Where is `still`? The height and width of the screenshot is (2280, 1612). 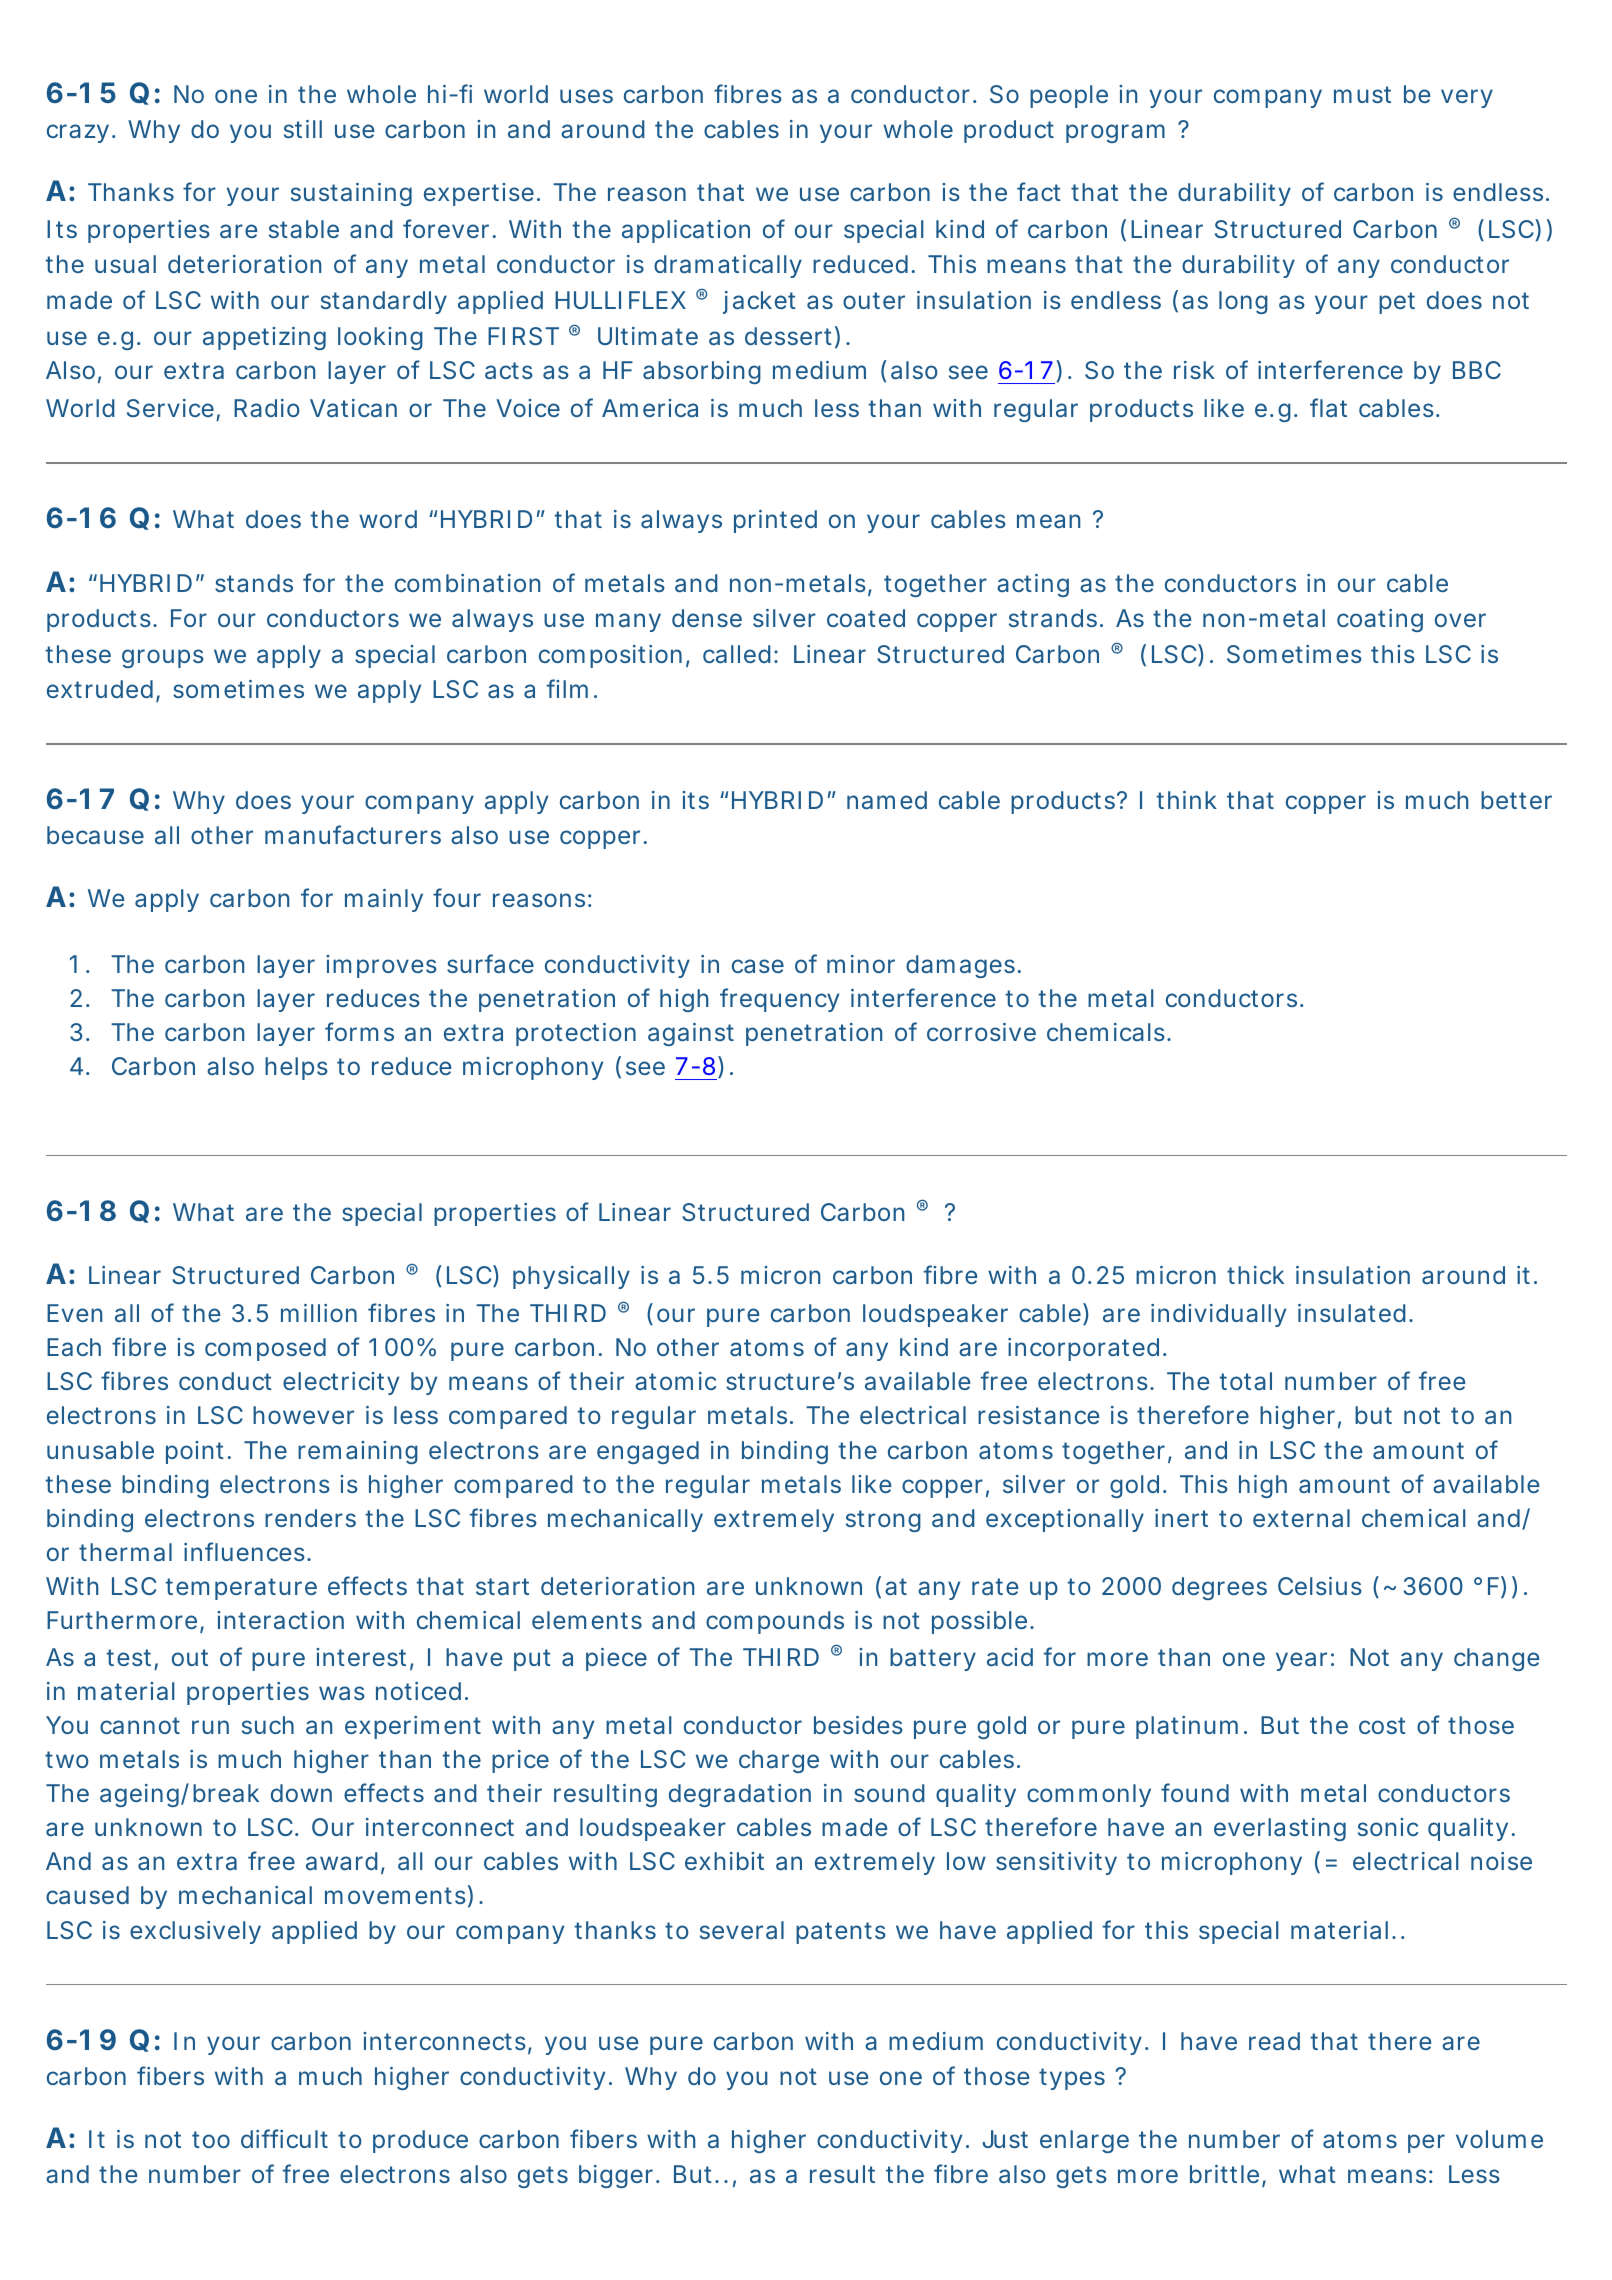 still is located at coordinates (303, 129).
